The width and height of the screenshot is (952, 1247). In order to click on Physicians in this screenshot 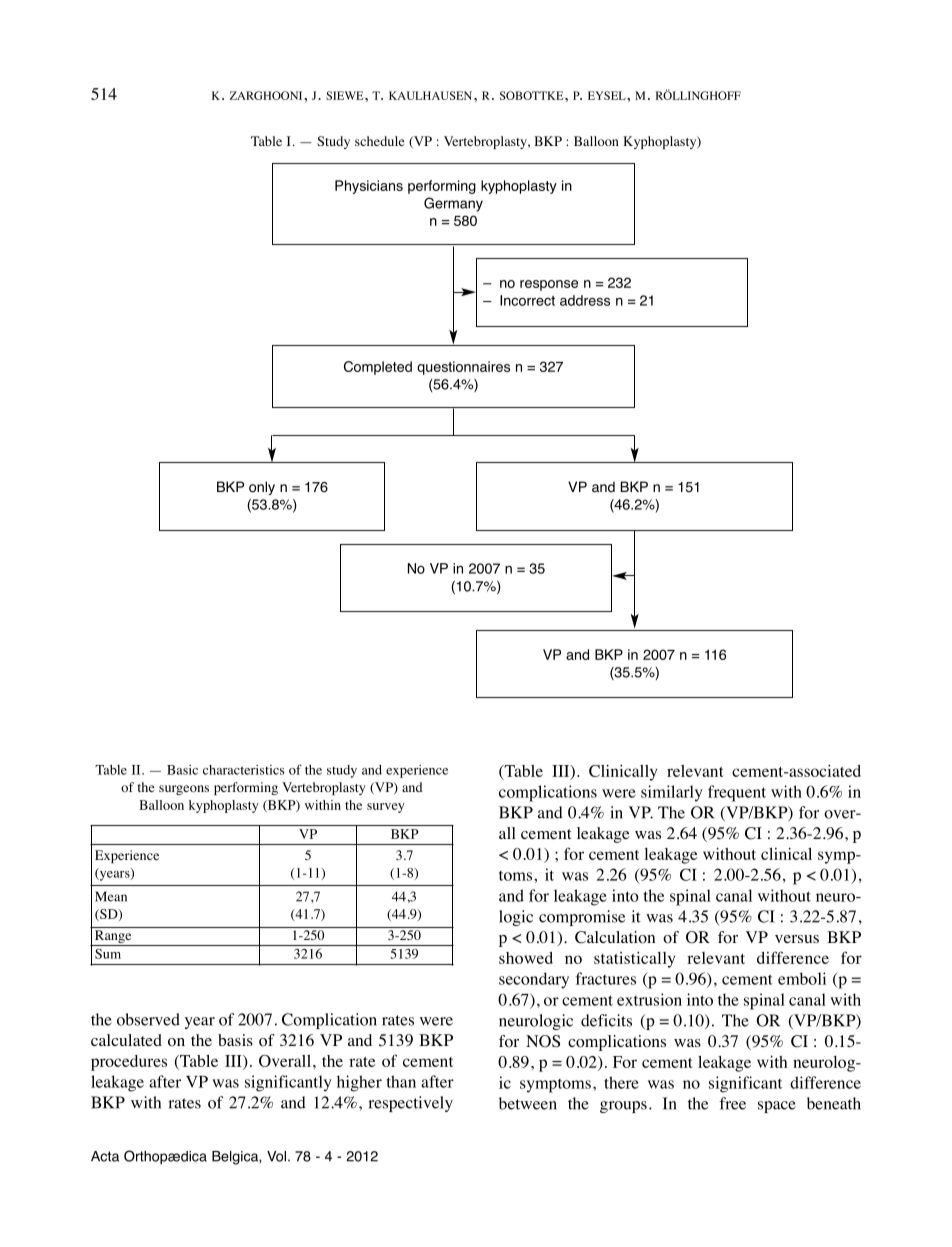, I will do `click(369, 187)`.
